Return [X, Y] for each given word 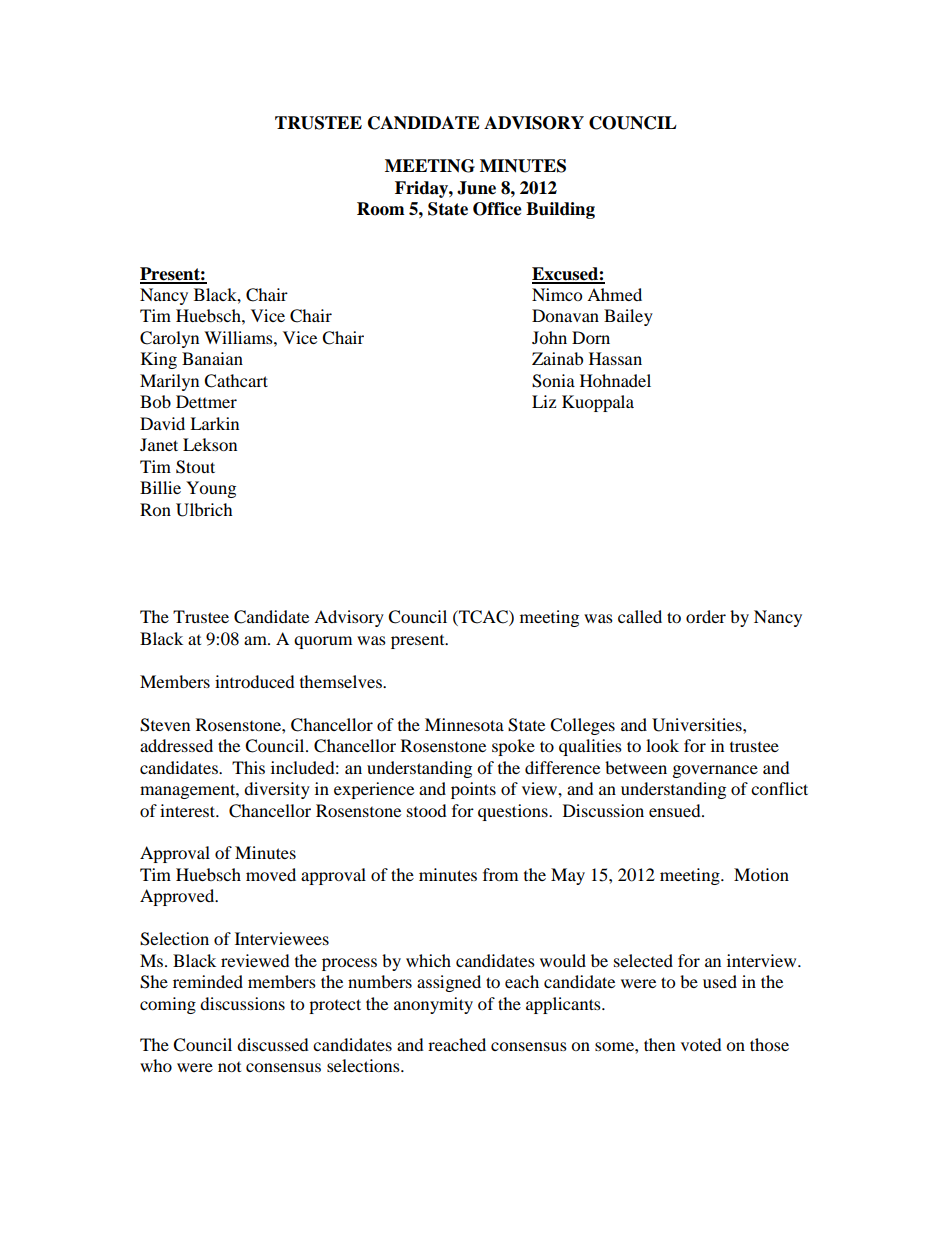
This [248, 767]
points [473, 790]
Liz [544, 401]
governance [715, 771]
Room [381, 209]
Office [497, 209]
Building [560, 210]
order [706, 616]
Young [211, 489]
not [229, 1067]
